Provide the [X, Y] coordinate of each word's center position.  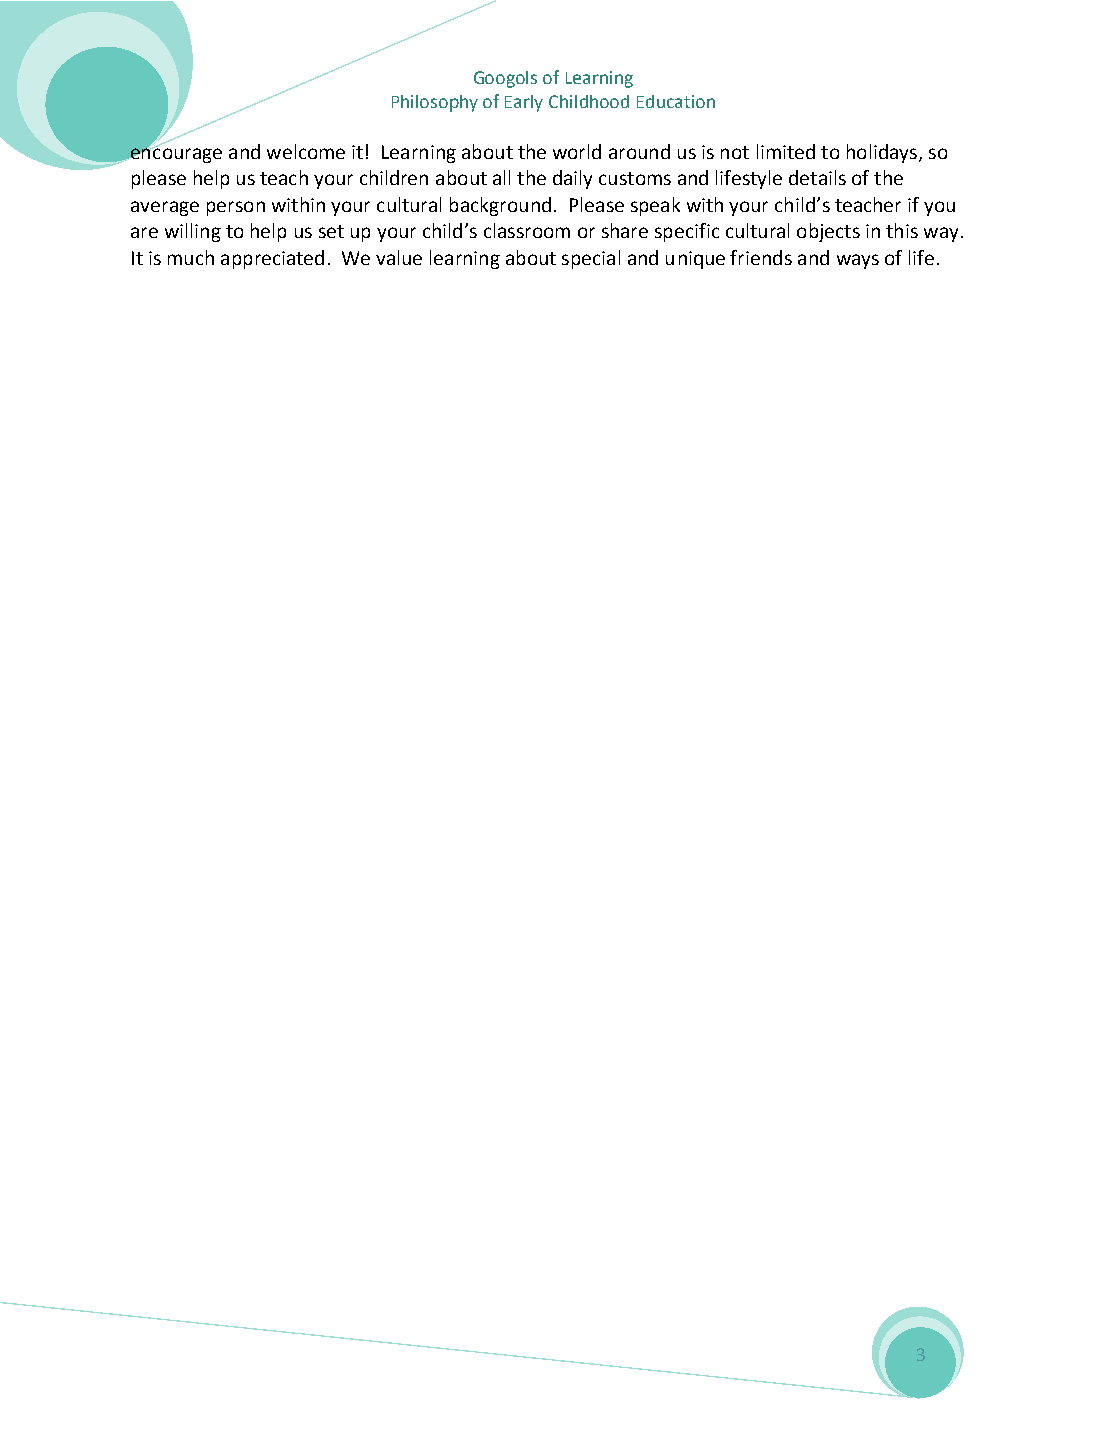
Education [676, 101]
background [500, 206]
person [236, 208]
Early [524, 103]
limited [786, 151]
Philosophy [435, 103]
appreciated [272, 259]
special [591, 259]
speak [655, 206]
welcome [306, 151]
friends [761, 257]
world [577, 151]
